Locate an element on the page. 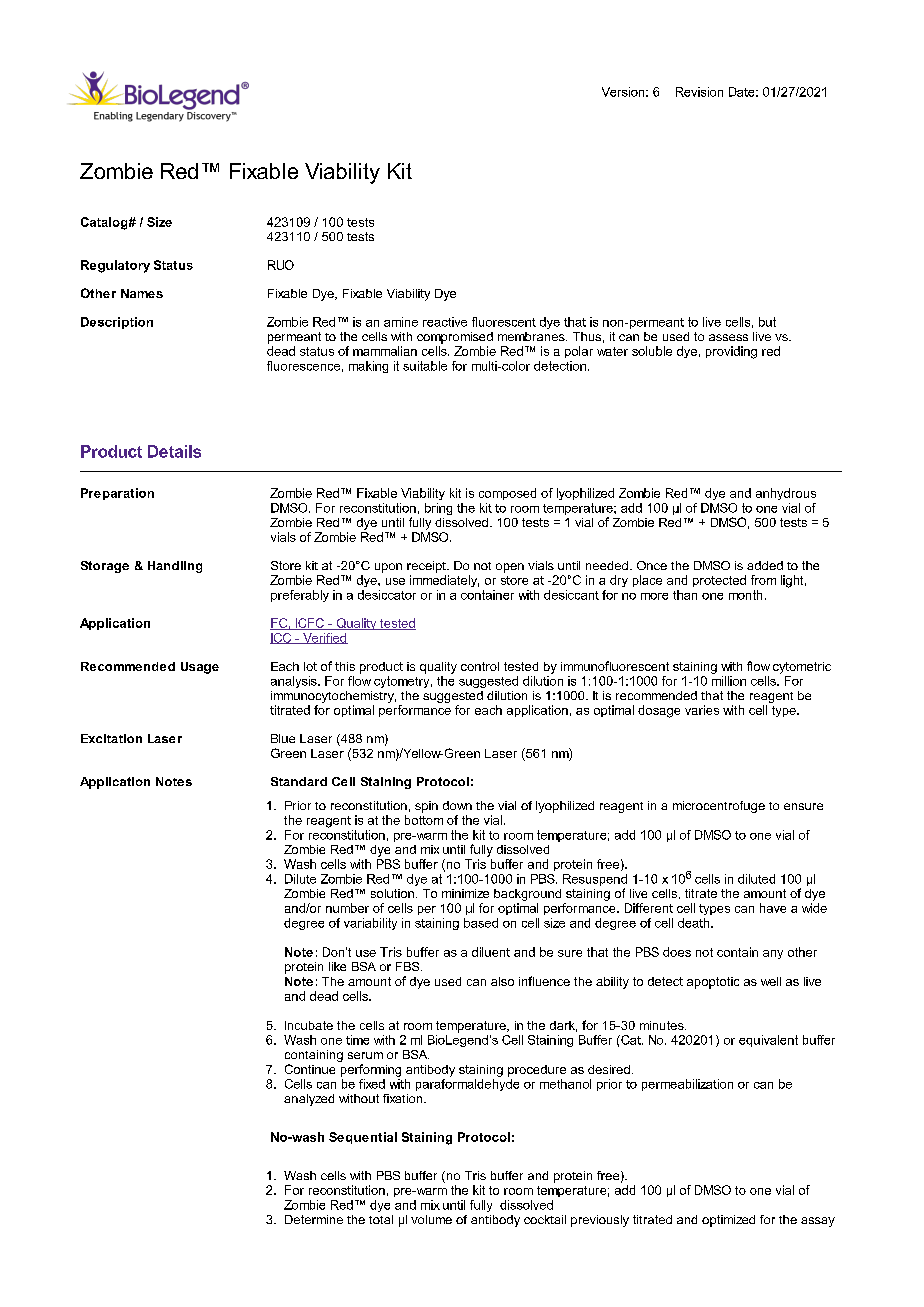  but is located at coordinates (767, 322).
